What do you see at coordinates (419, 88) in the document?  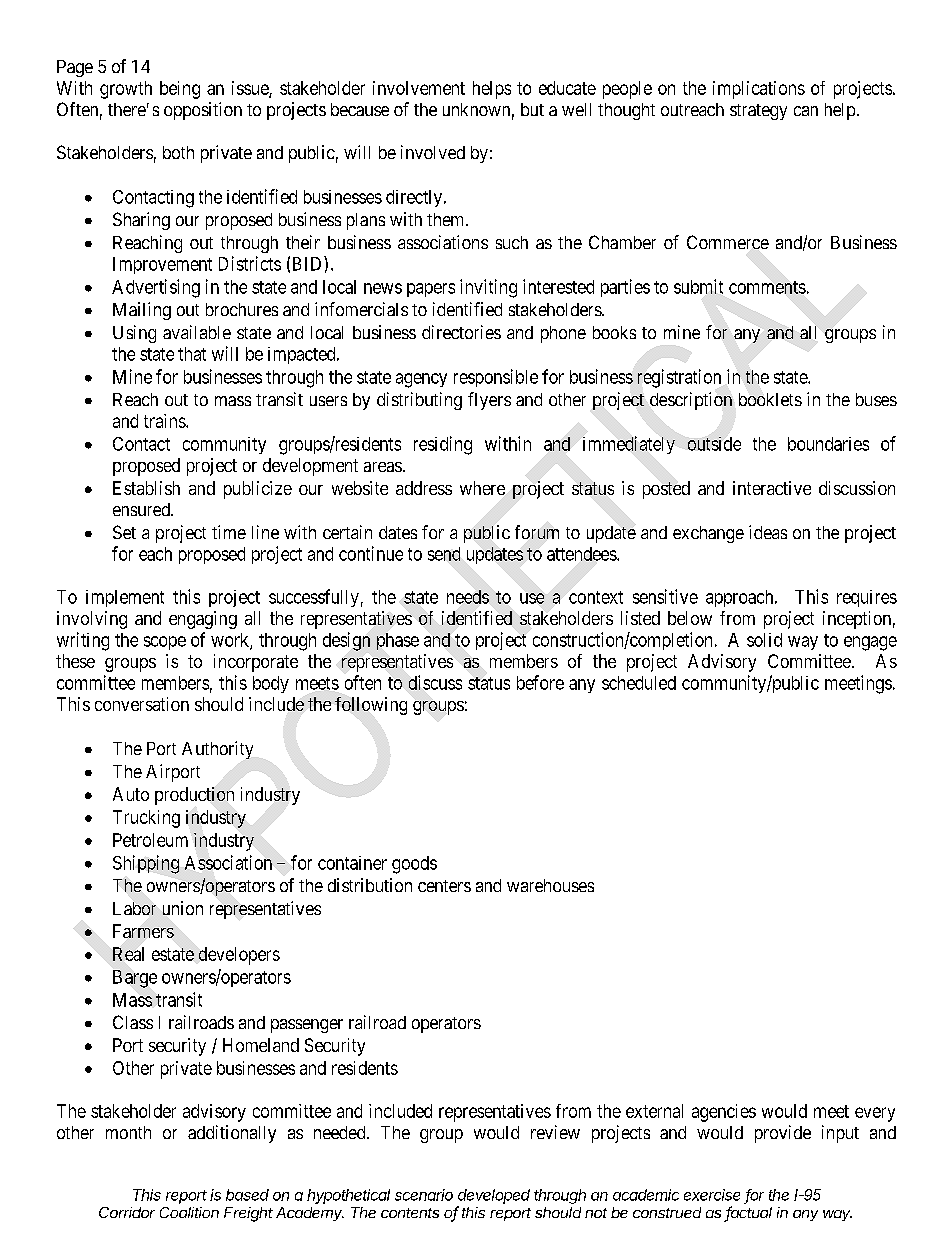 I see `involvement` at bounding box center [419, 88].
